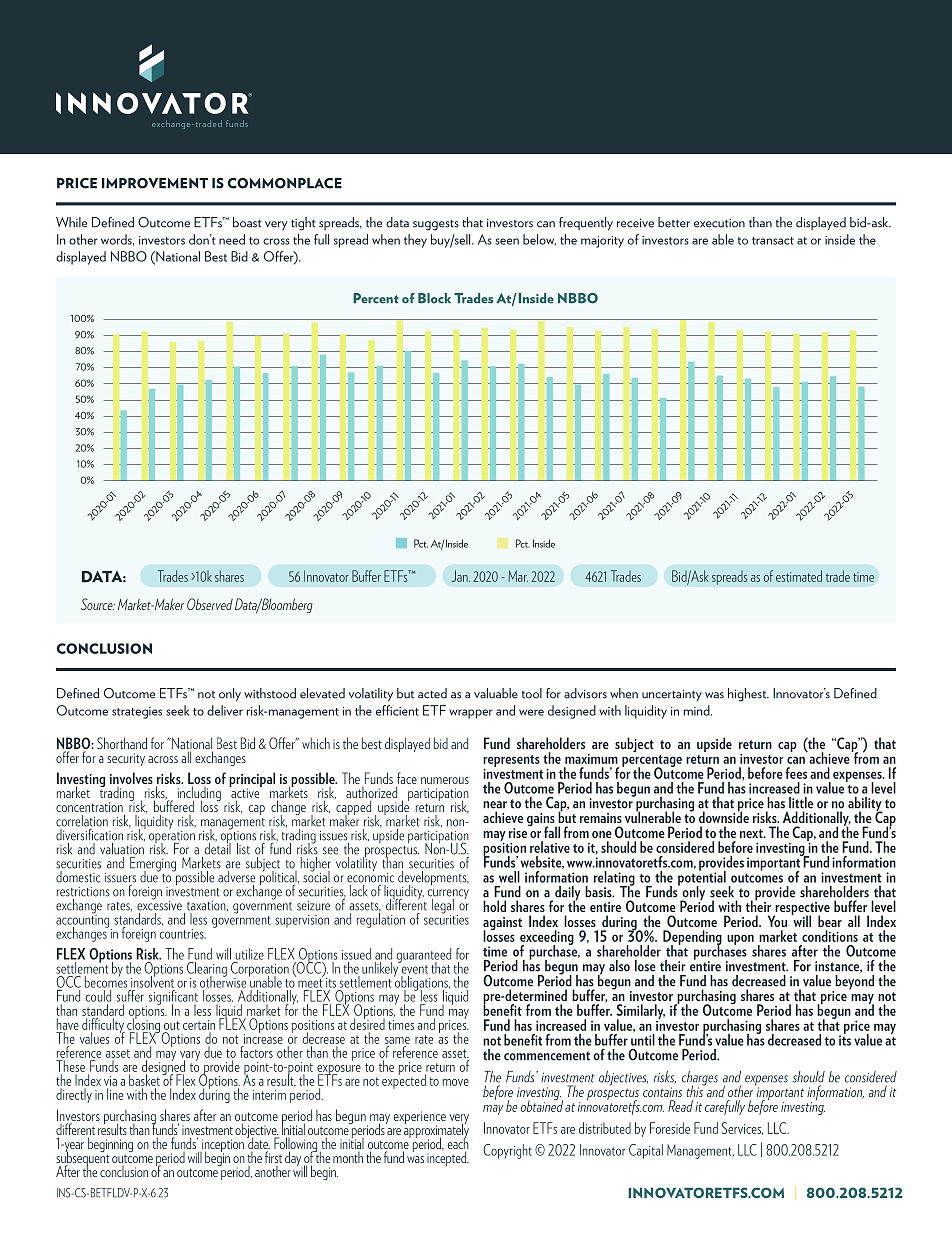 This screenshot has width=952, height=1233. I want to click on Jan, so click(461, 576).
